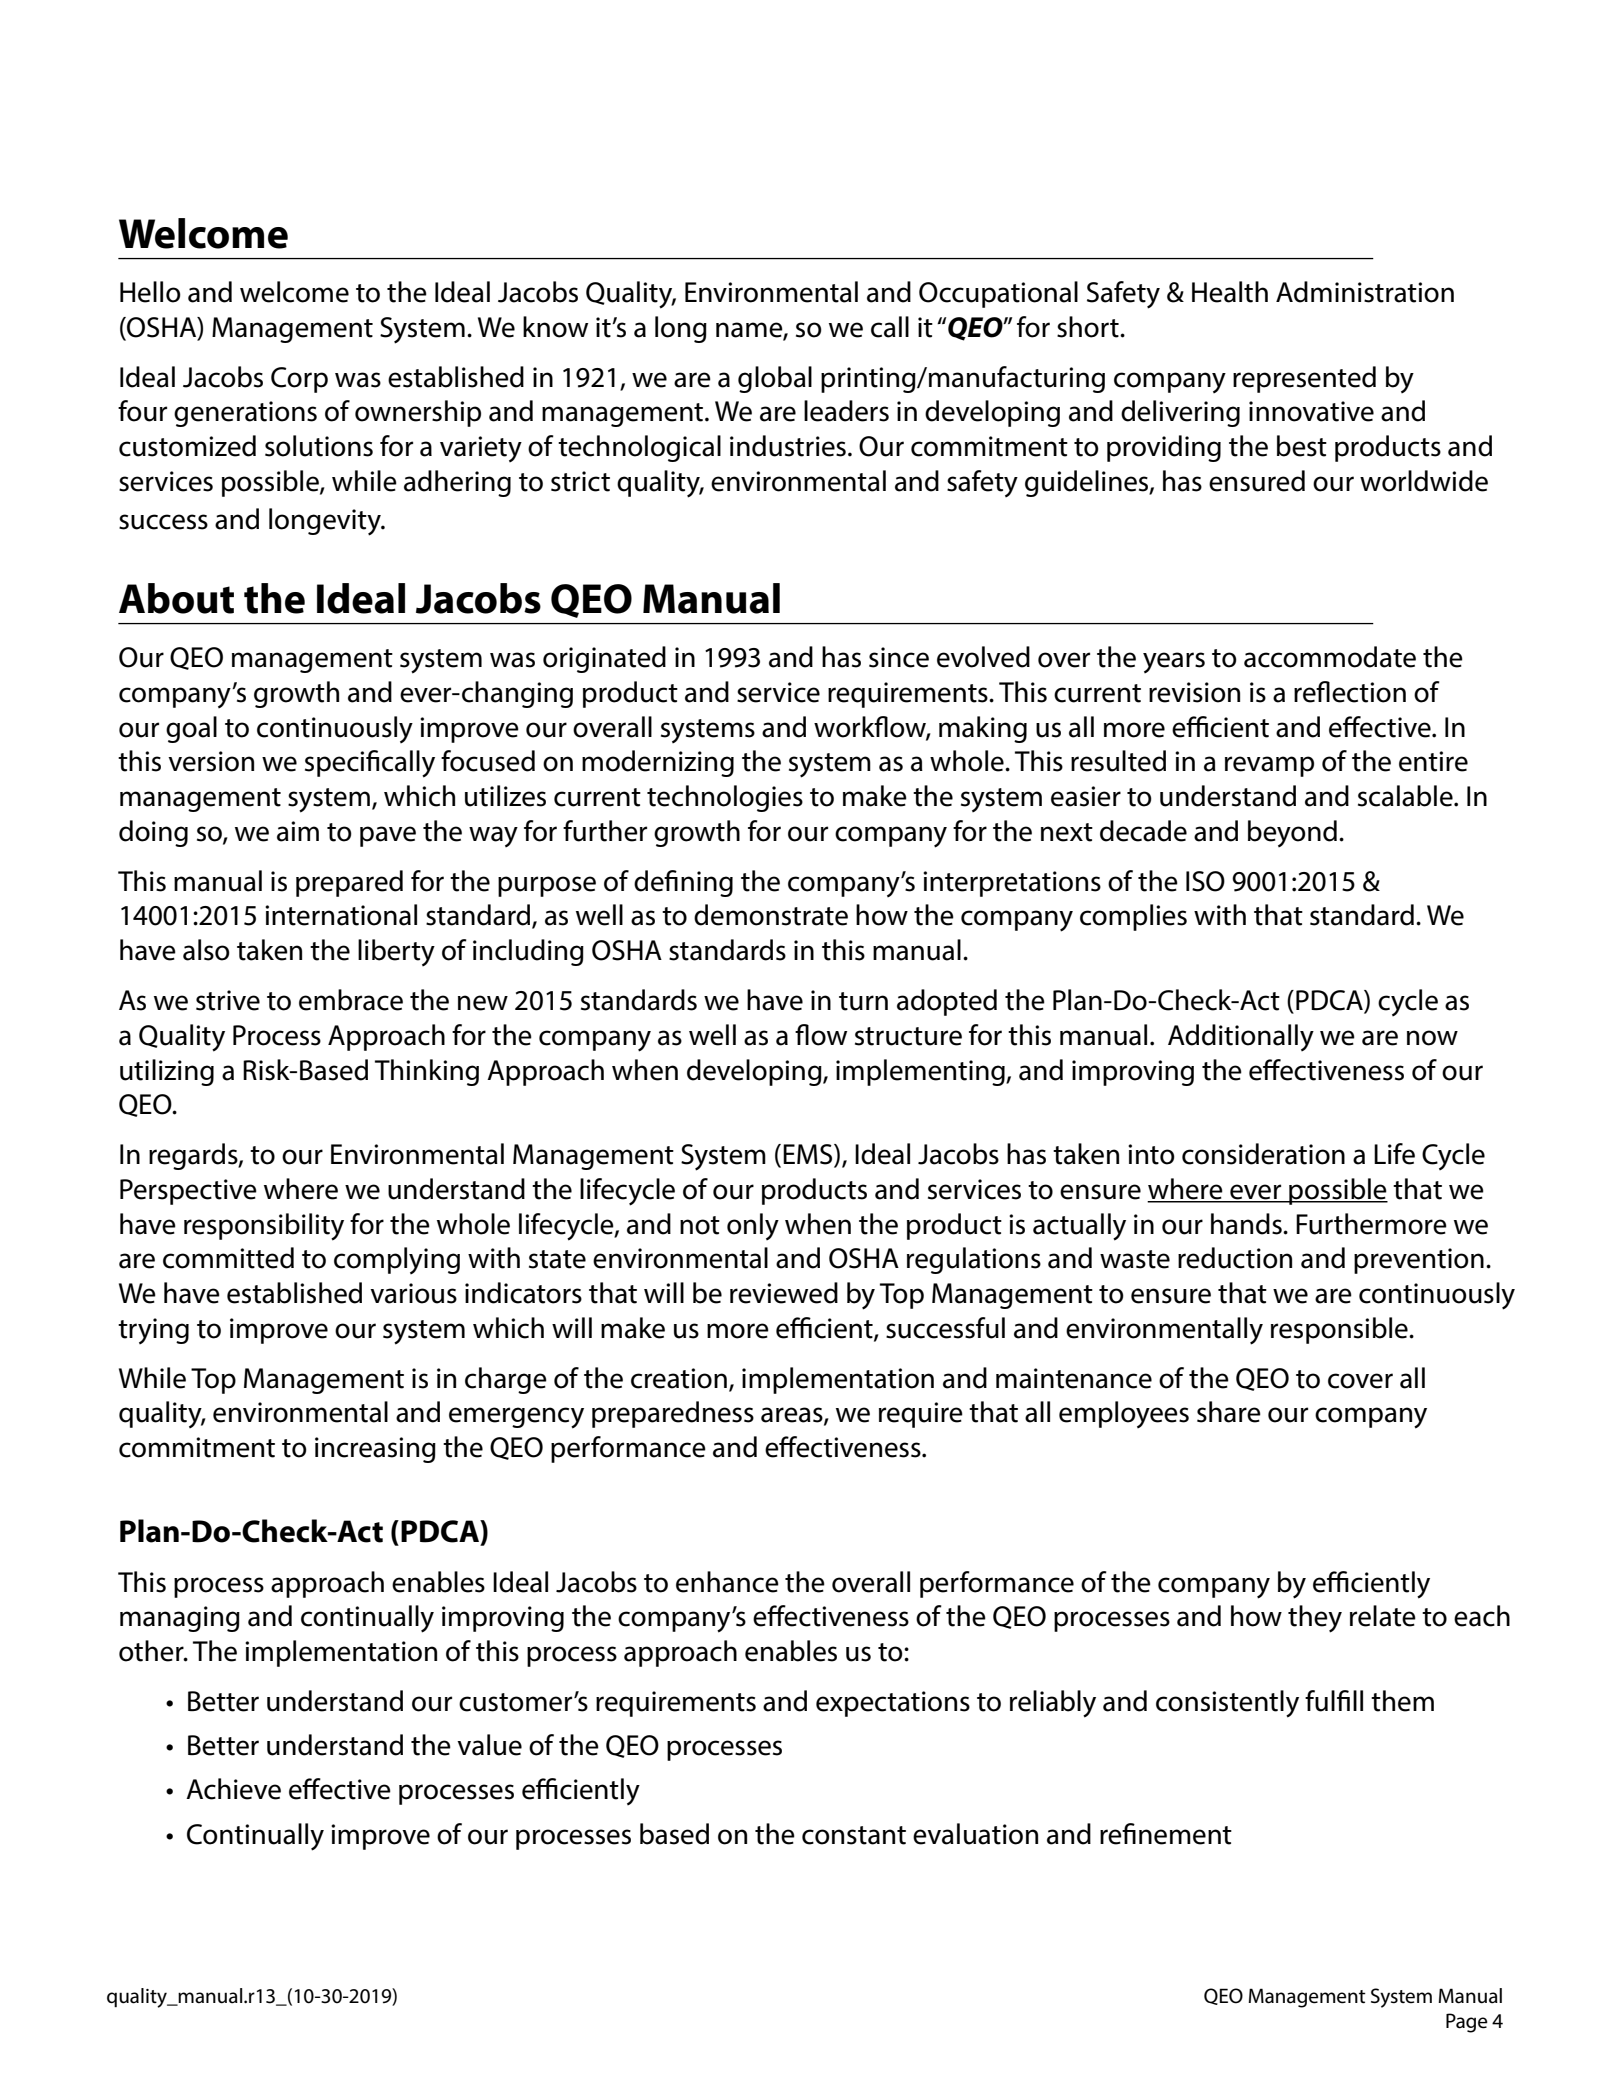  Describe the element at coordinates (1467, 2023) in the page. I see `Page` at that location.
